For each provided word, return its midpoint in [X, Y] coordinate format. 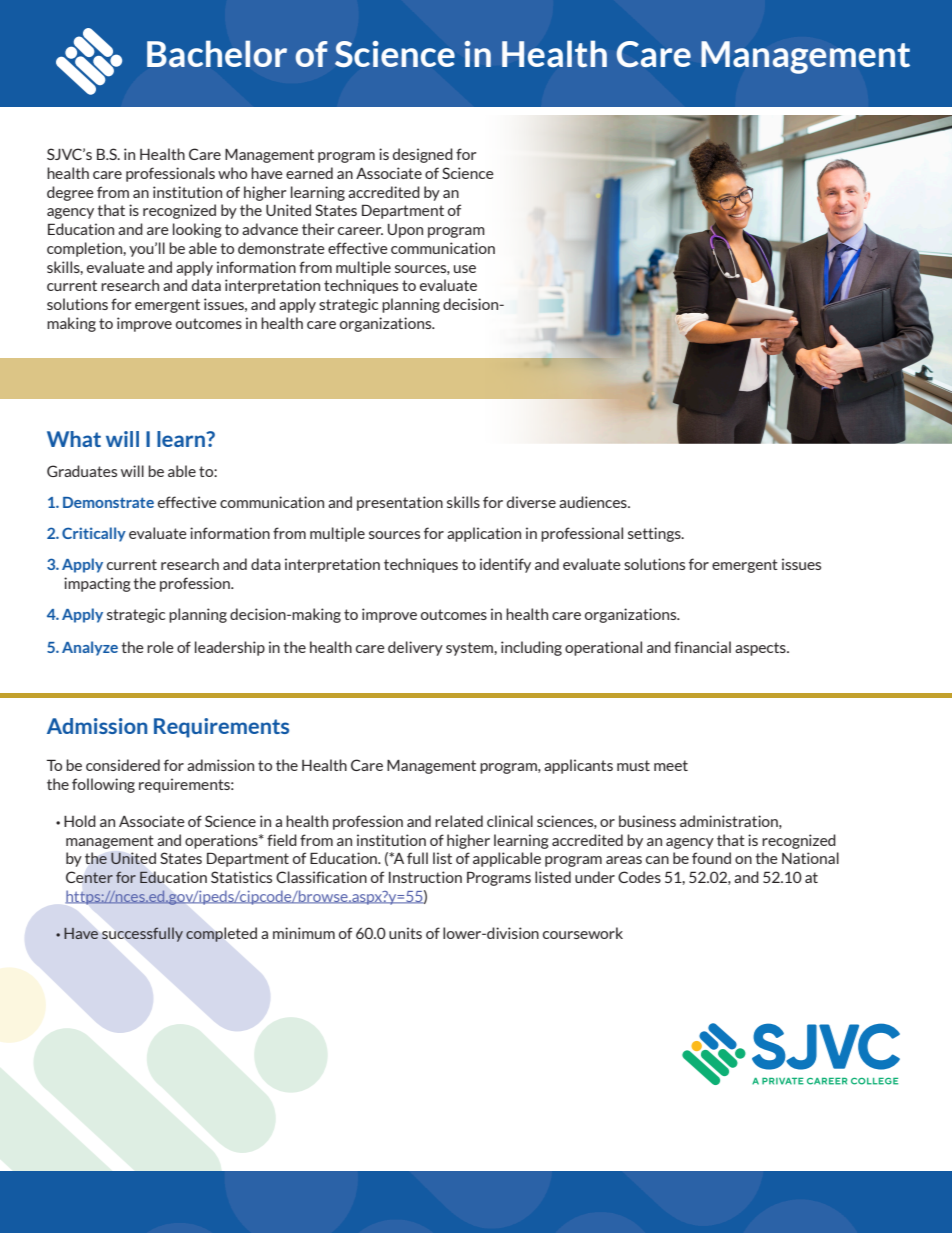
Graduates [82, 471]
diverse [531, 502]
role [160, 647]
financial [702, 647]
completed [221, 934]
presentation [400, 503]
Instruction [425, 877]
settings [655, 534]
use [465, 269]
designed [423, 155]
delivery [415, 648]
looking [197, 230]
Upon [405, 231]
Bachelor [217, 53]
